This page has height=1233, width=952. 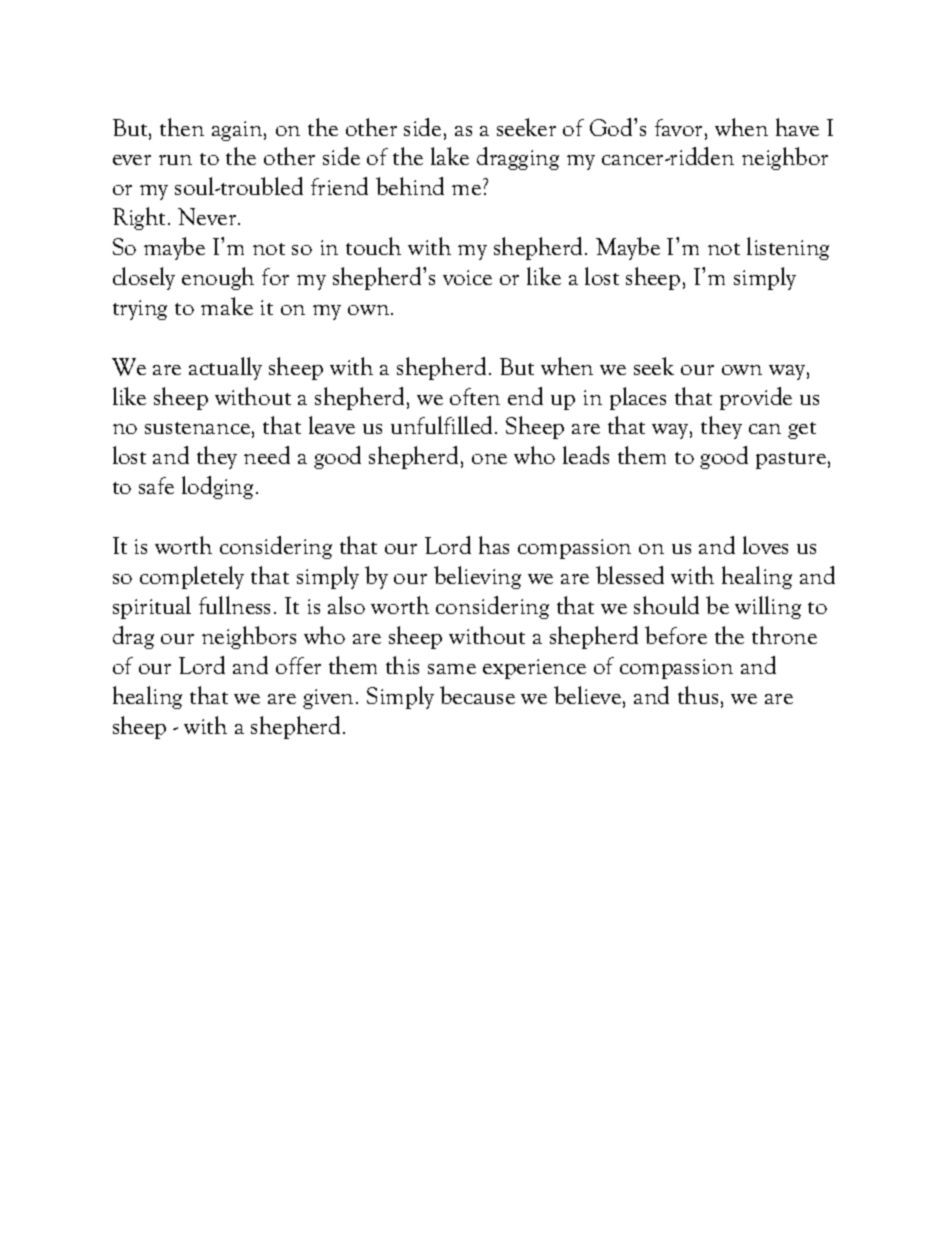 I want to click on voice, so click(x=467, y=277).
